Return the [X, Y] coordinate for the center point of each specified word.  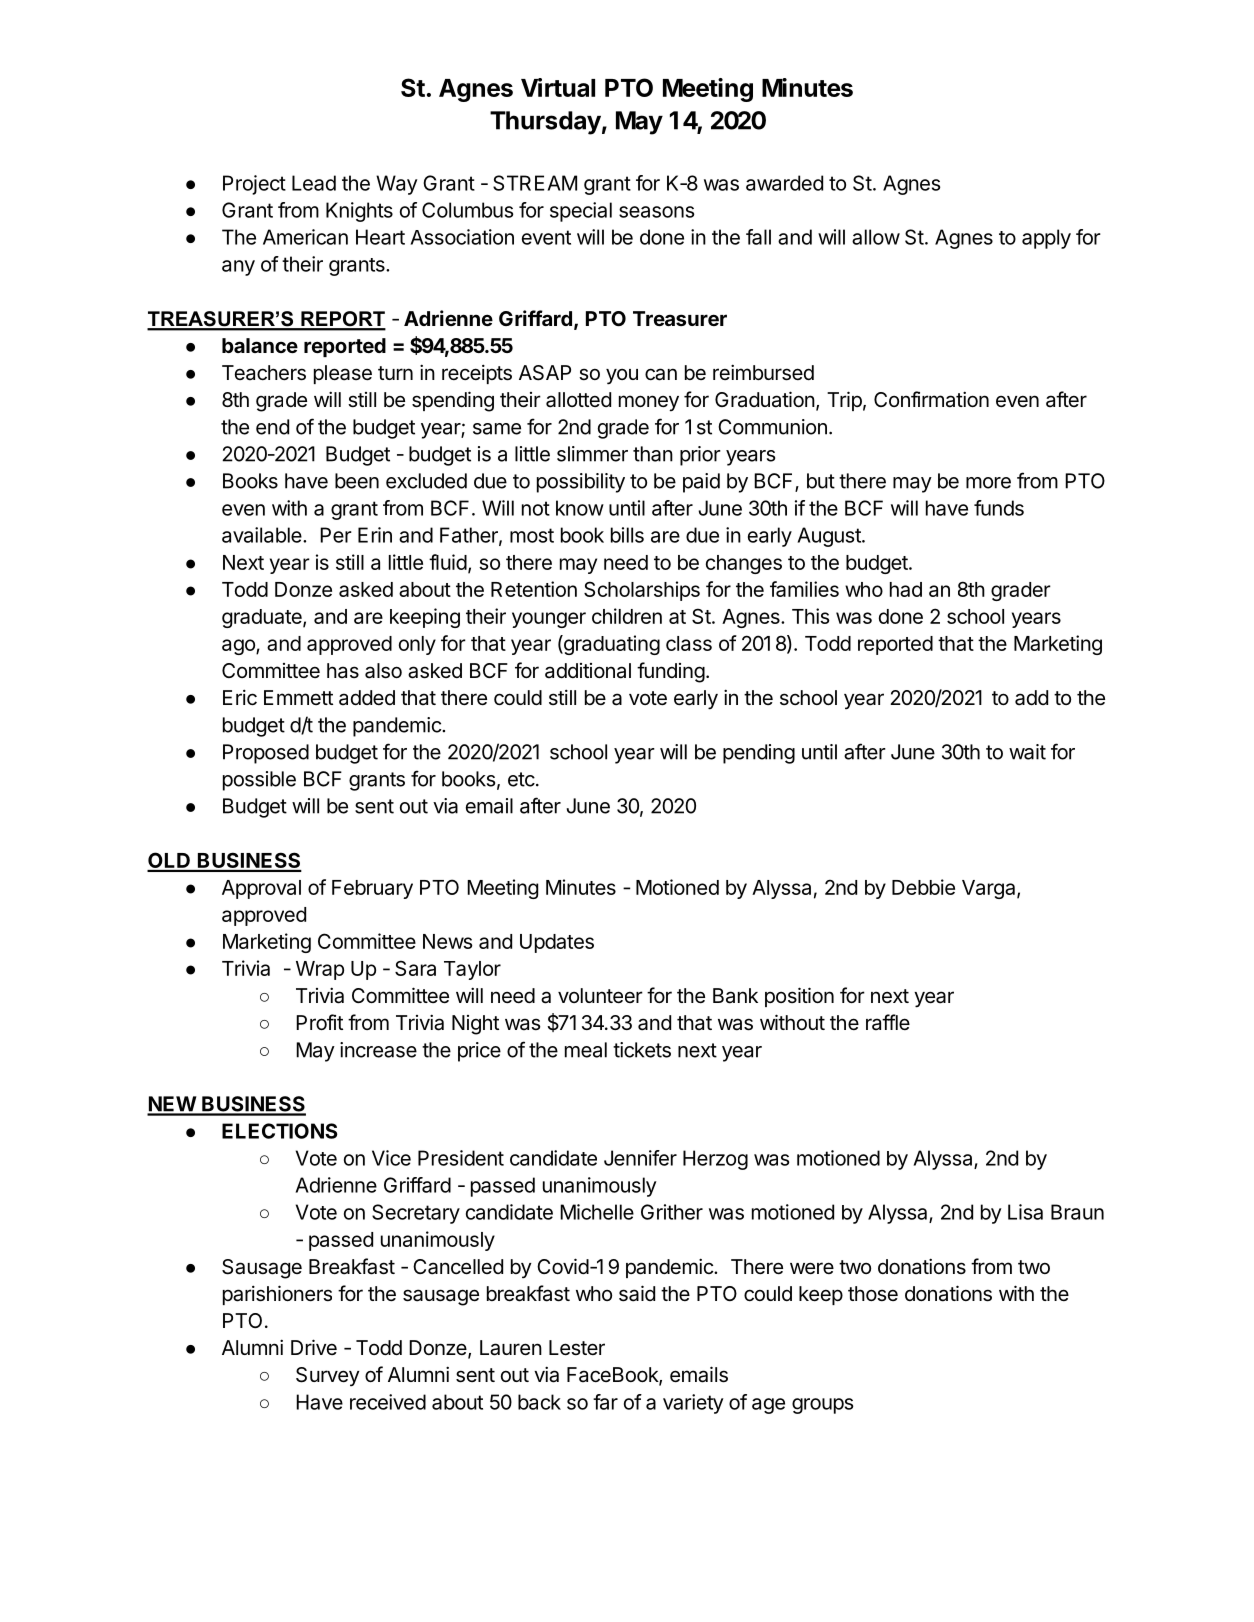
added [367, 698]
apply [1046, 239]
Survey [328, 1376]
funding [671, 672]
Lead [314, 183]
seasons [656, 212]
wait [1027, 752]
